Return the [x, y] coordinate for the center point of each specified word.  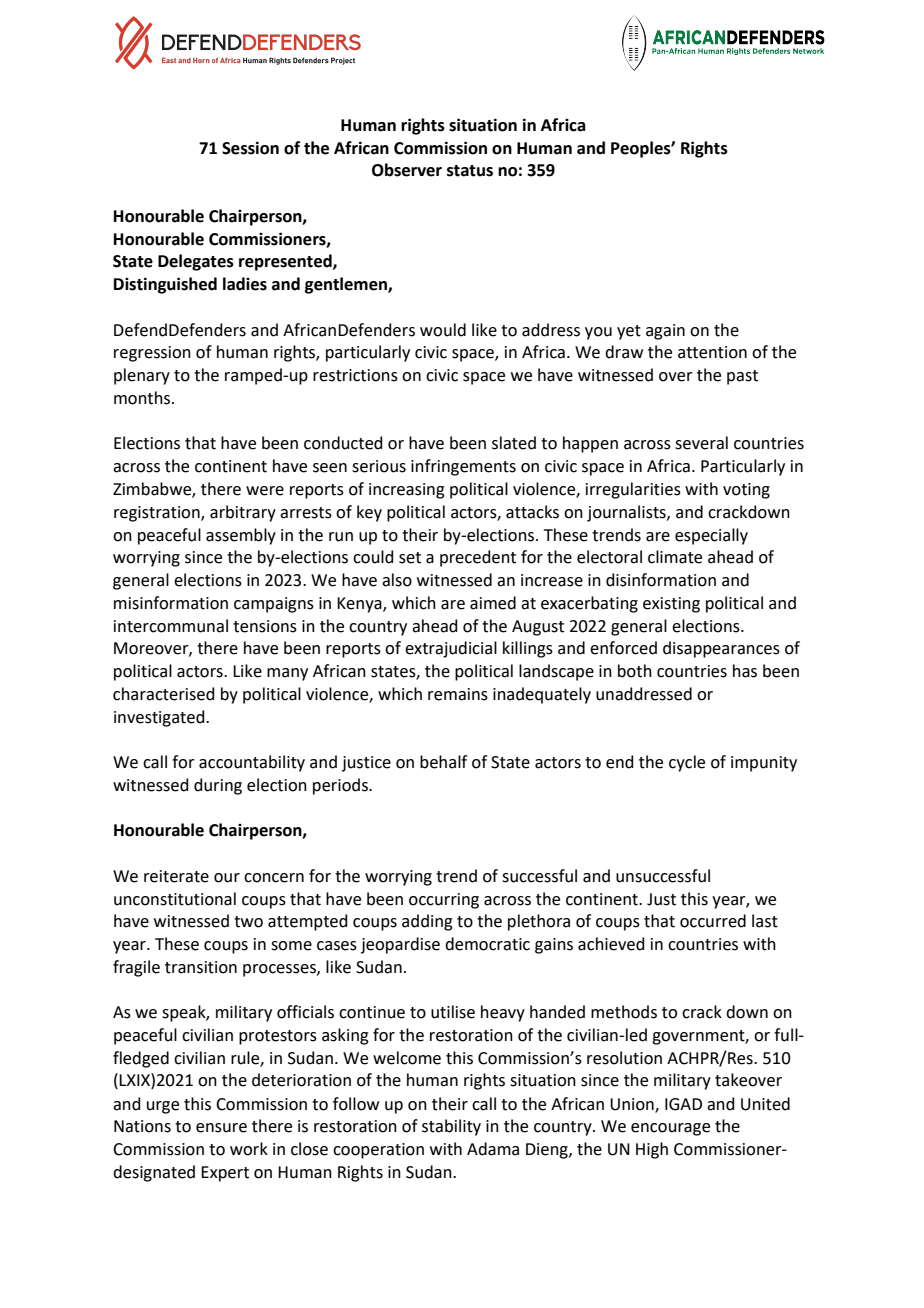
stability [451, 1127]
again [665, 332]
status [470, 171]
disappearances [721, 649]
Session [250, 148]
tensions [265, 626]
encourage [670, 1129]
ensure [221, 1128]
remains [458, 694]
